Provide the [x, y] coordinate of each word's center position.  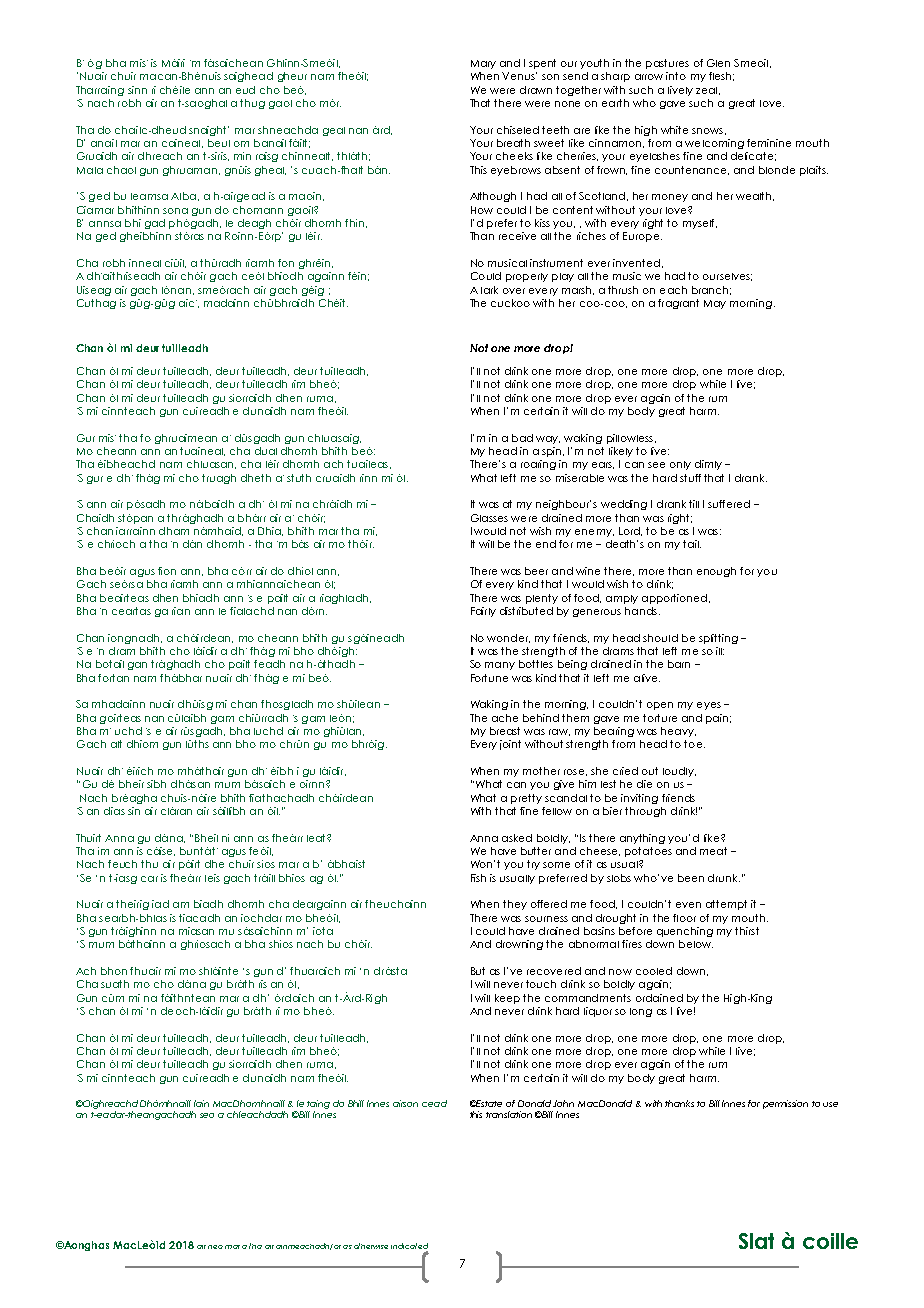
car [149, 879]
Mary [483, 64]
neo [215, 1247]
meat [713, 851]
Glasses [489, 518]
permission [785, 1104]
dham [174, 531]
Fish [478, 878]
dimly [708, 465]
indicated [409, 1246]
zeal [706, 90]
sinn [137, 90]
